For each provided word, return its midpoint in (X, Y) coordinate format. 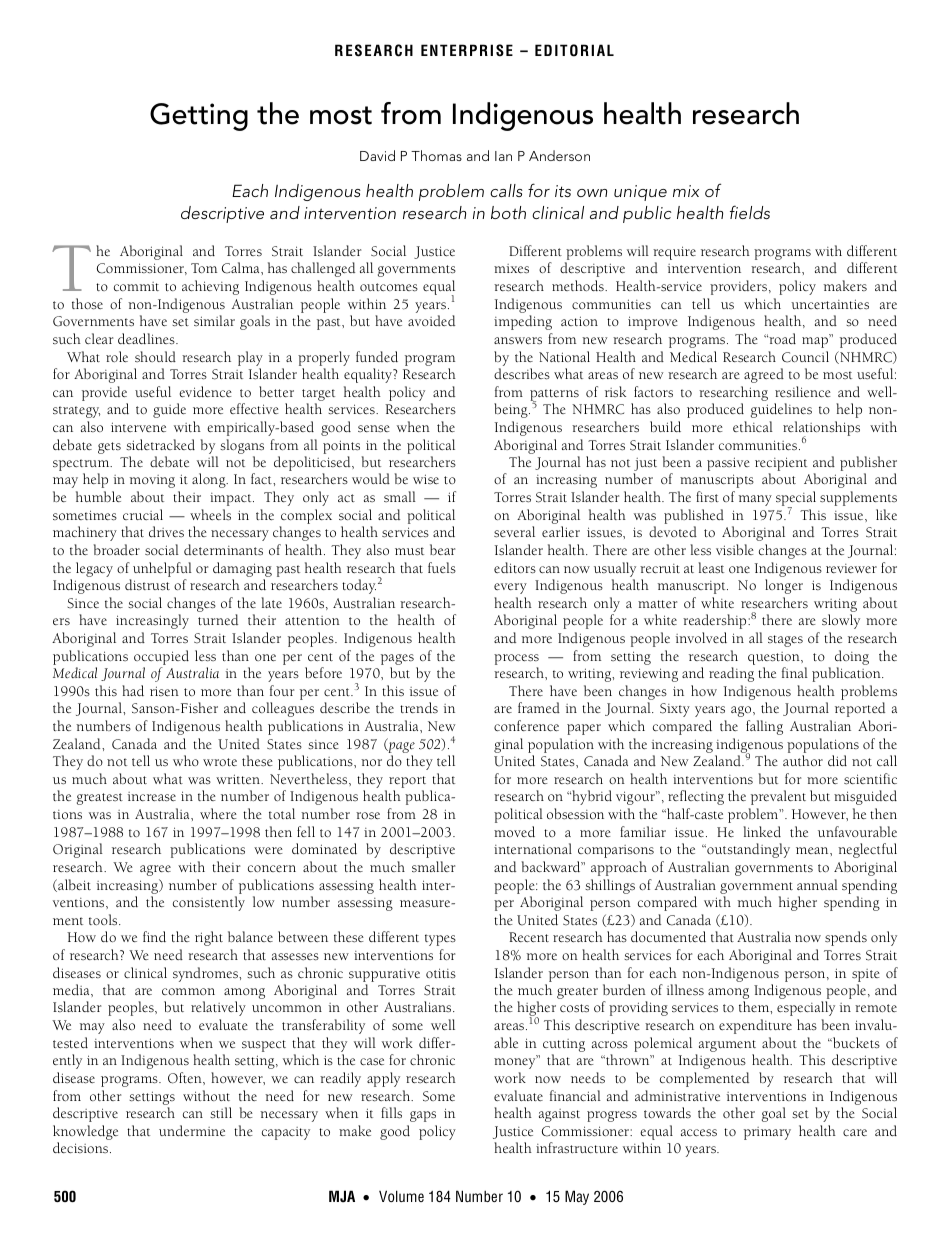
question (775, 660)
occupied (161, 657)
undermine (192, 1130)
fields (750, 212)
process (516, 659)
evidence (205, 391)
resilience (803, 392)
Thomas (436, 155)
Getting (199, 117)
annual (817, 884)
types (440, 940)
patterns (554, 396)
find (154, 936)
